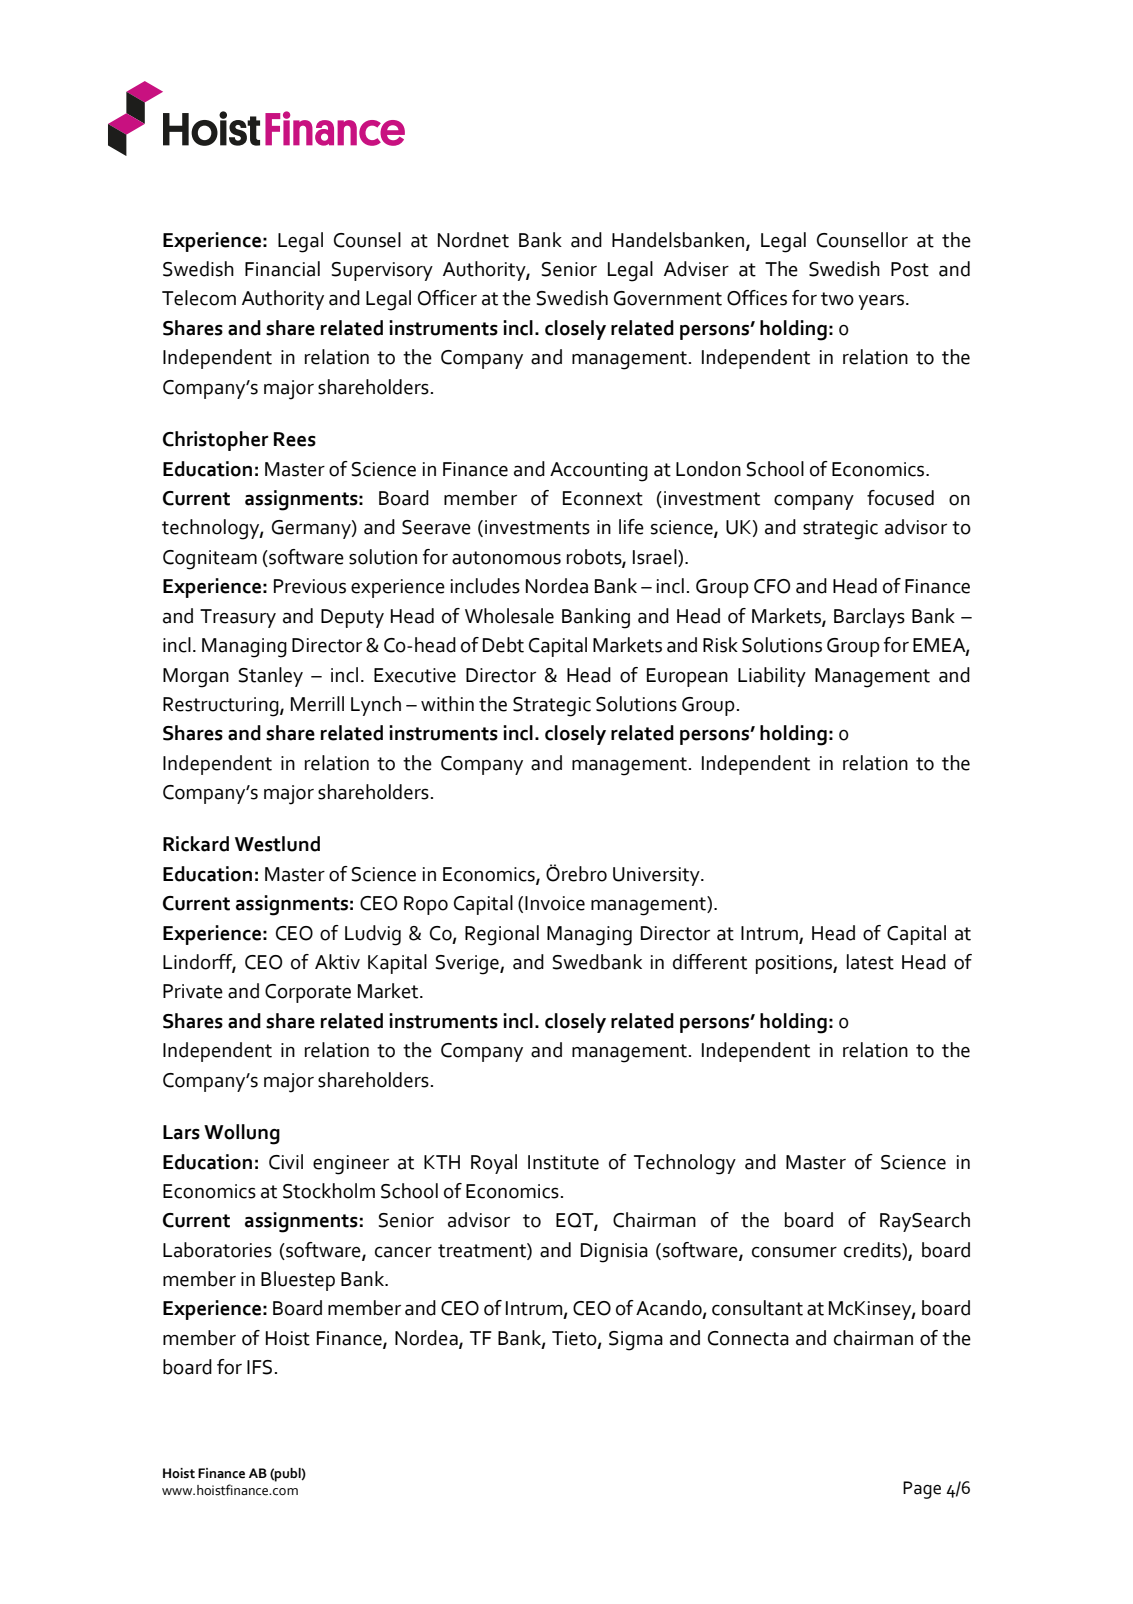 The width and height of the image is (1133, 1604). Describe the element at coordinates (563, 1162) in the image. I see `Institute` at that location.
